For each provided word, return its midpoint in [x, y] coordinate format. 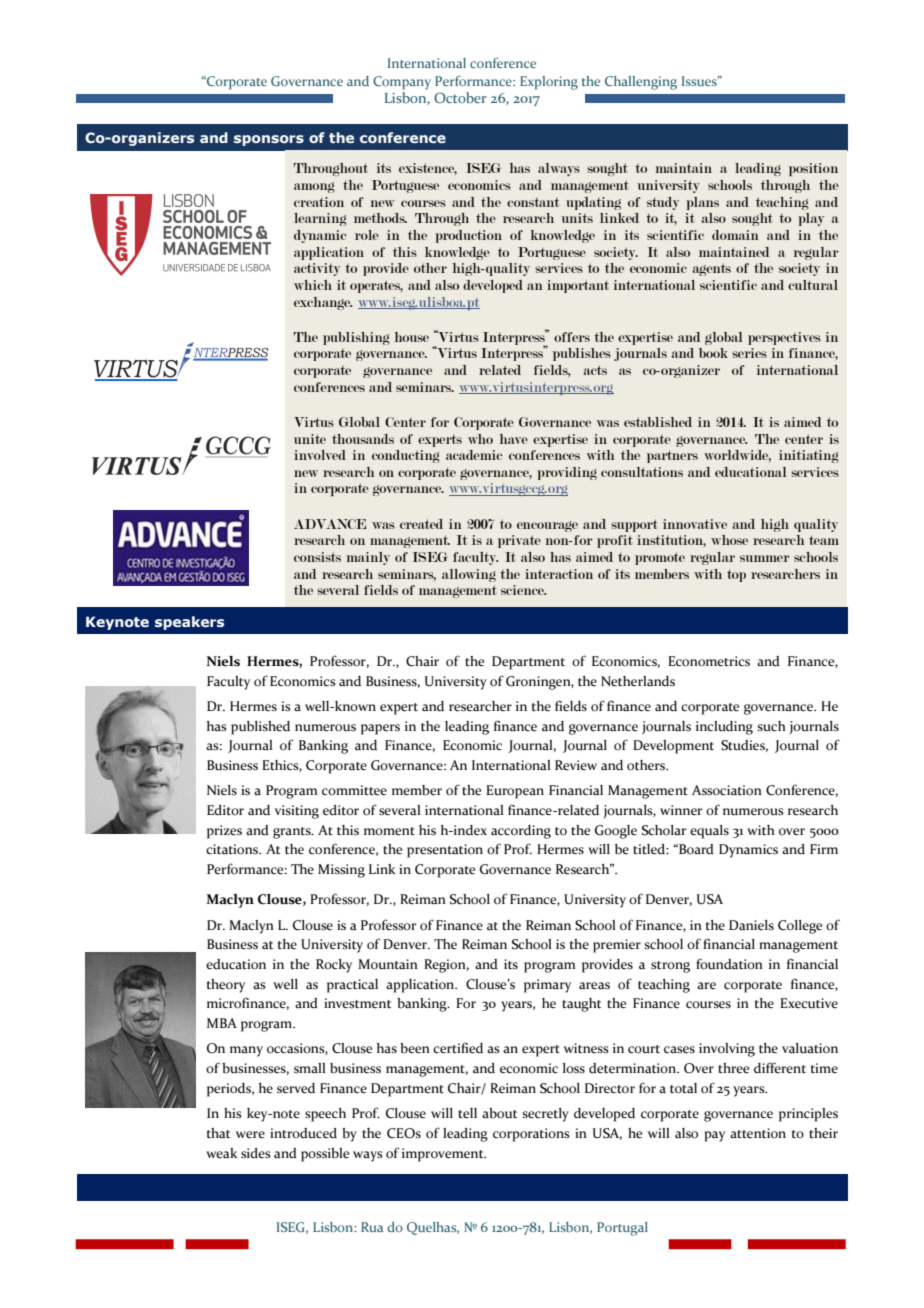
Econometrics [709, 661]
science [523, 590]
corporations [531, 1135]
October [460, 97]
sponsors [269, 140]
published [260, 728]
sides [256, 1153]
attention [758, 1133]
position [813, 169]
